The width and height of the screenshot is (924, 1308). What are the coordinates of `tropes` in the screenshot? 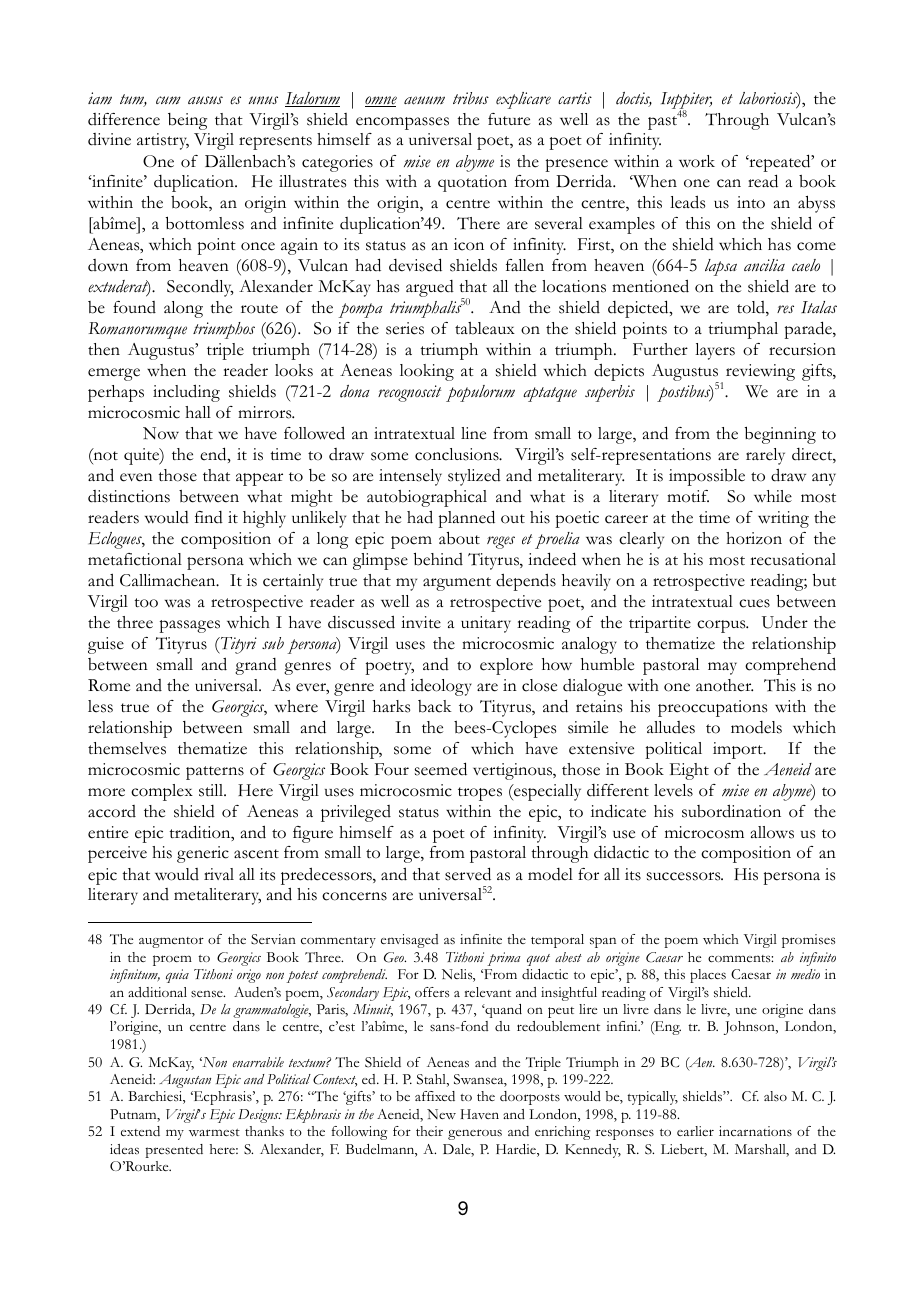 It's located at (480, 794).
